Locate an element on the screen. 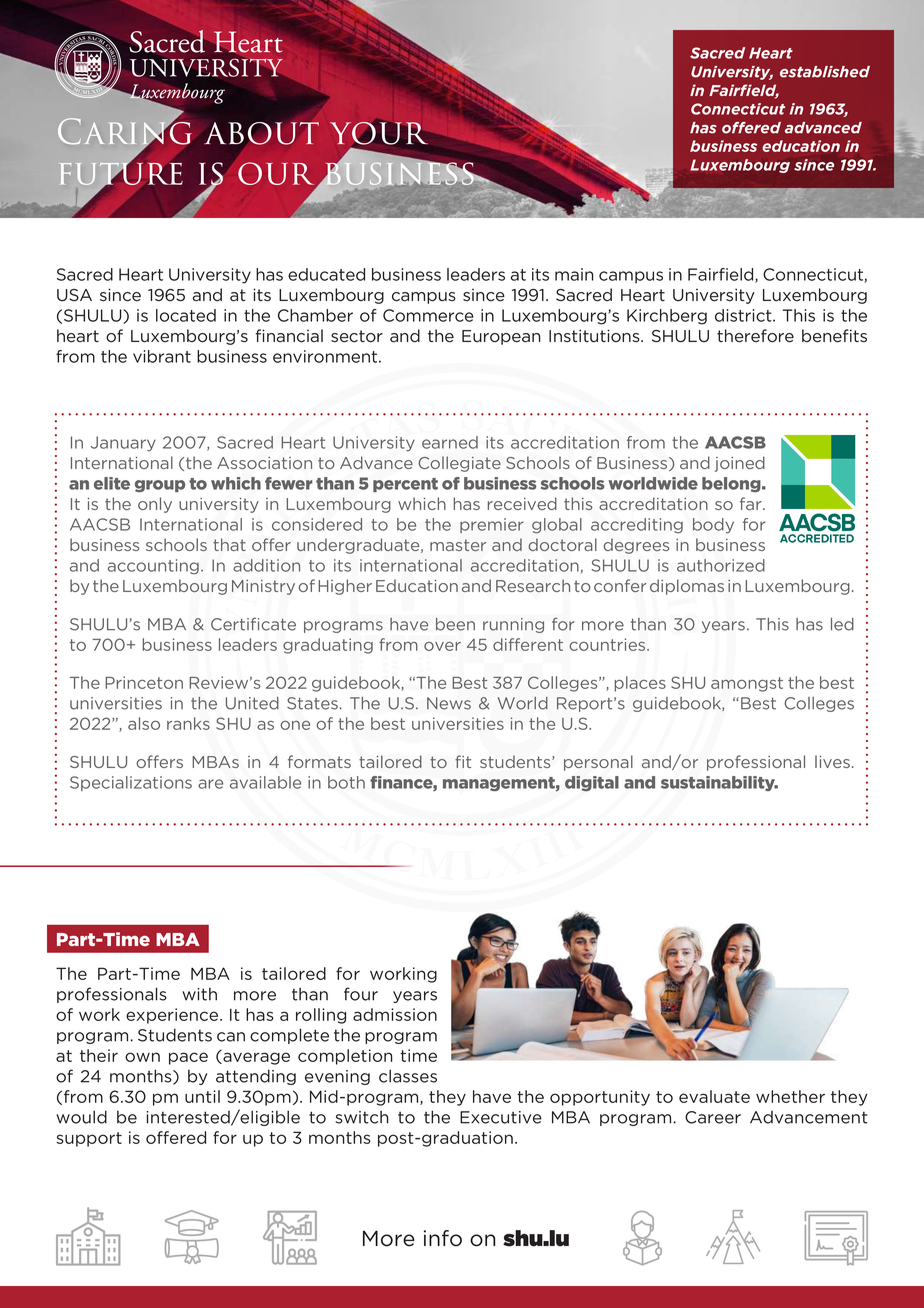 The width and height of the screenshot is (924, 1308). group is located at coordinates (160, 486).
